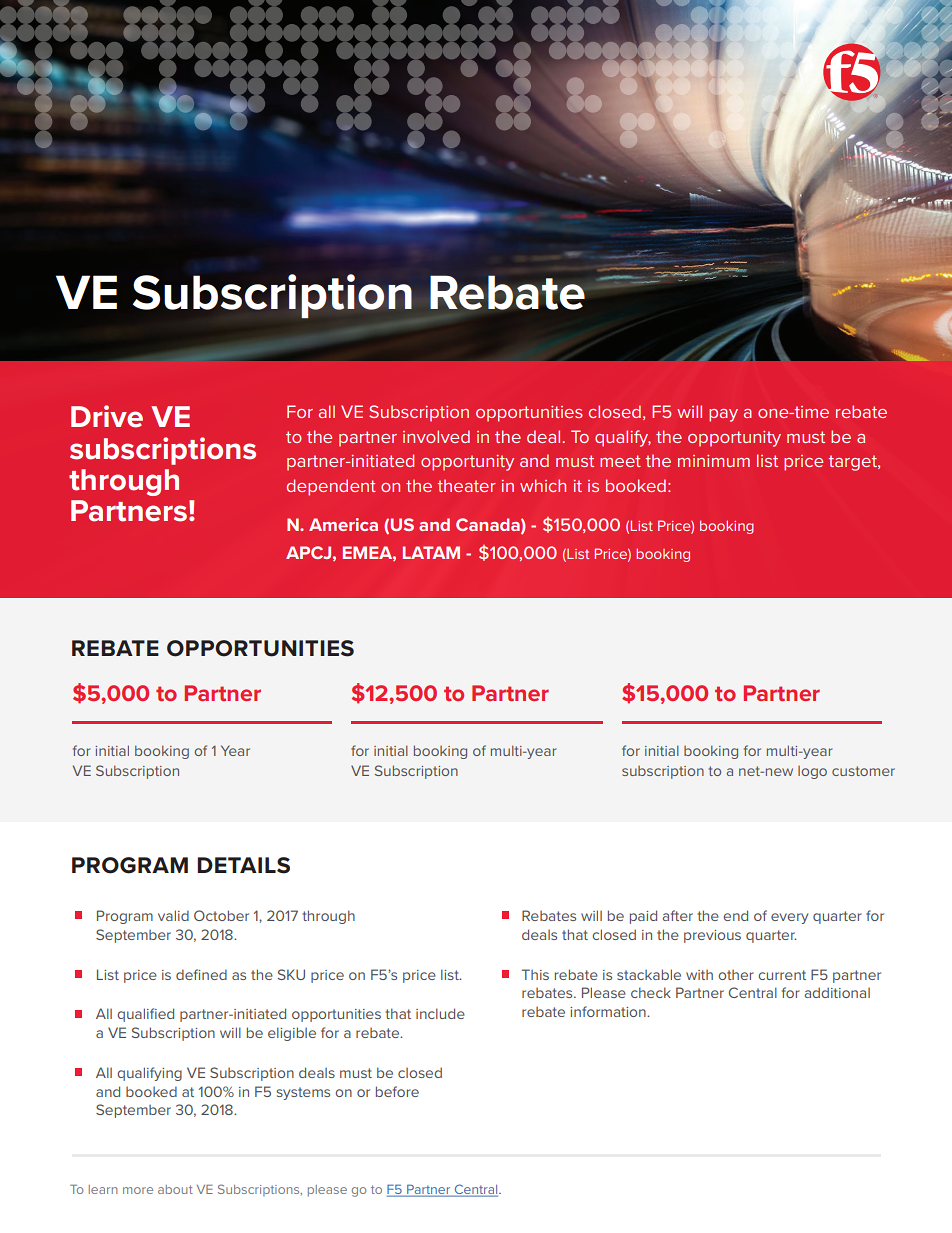  I want to click on pay, so click(723, 415).
